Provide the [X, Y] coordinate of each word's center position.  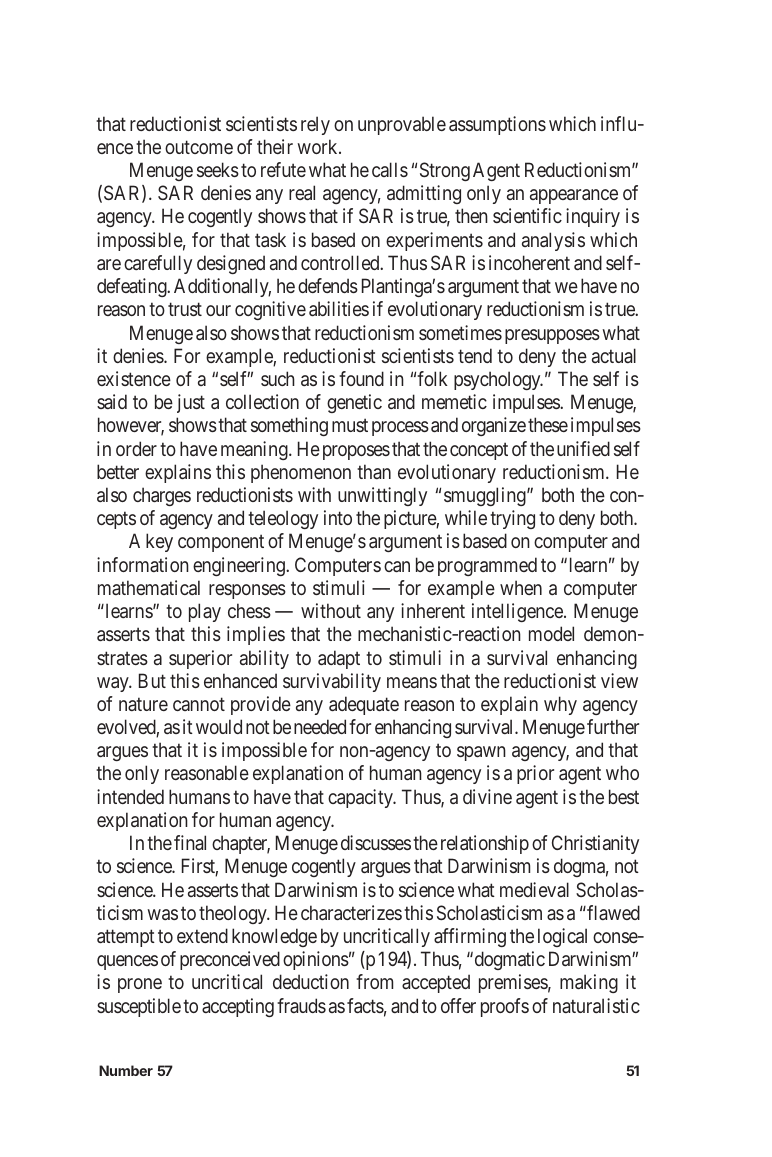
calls [390, 169]
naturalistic [596, 1005]
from [374, 981]
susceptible [139, 1007]
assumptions [497, 125]
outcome [199, 147]
